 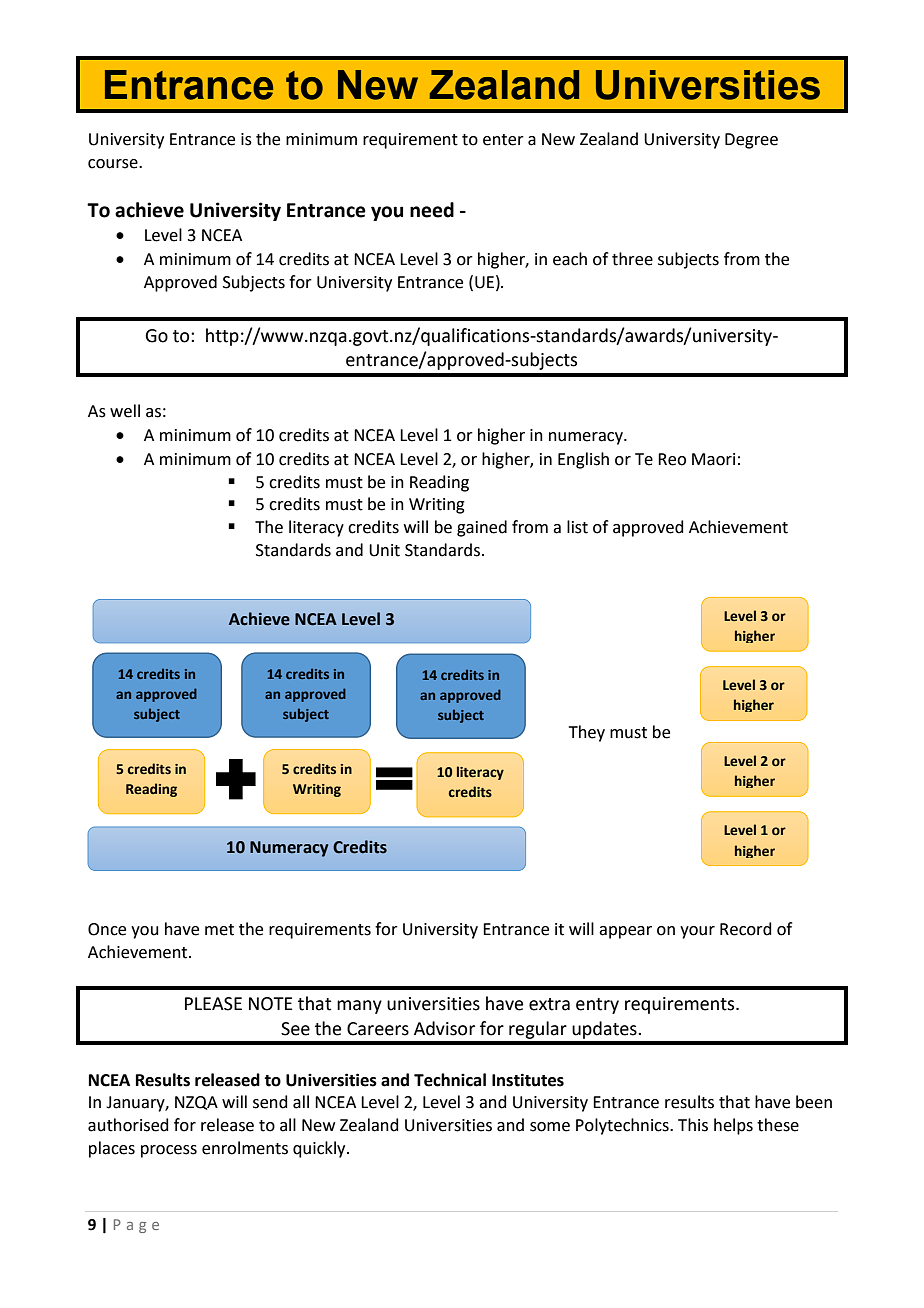 I want to click on need, so click(x=432, y=210).
